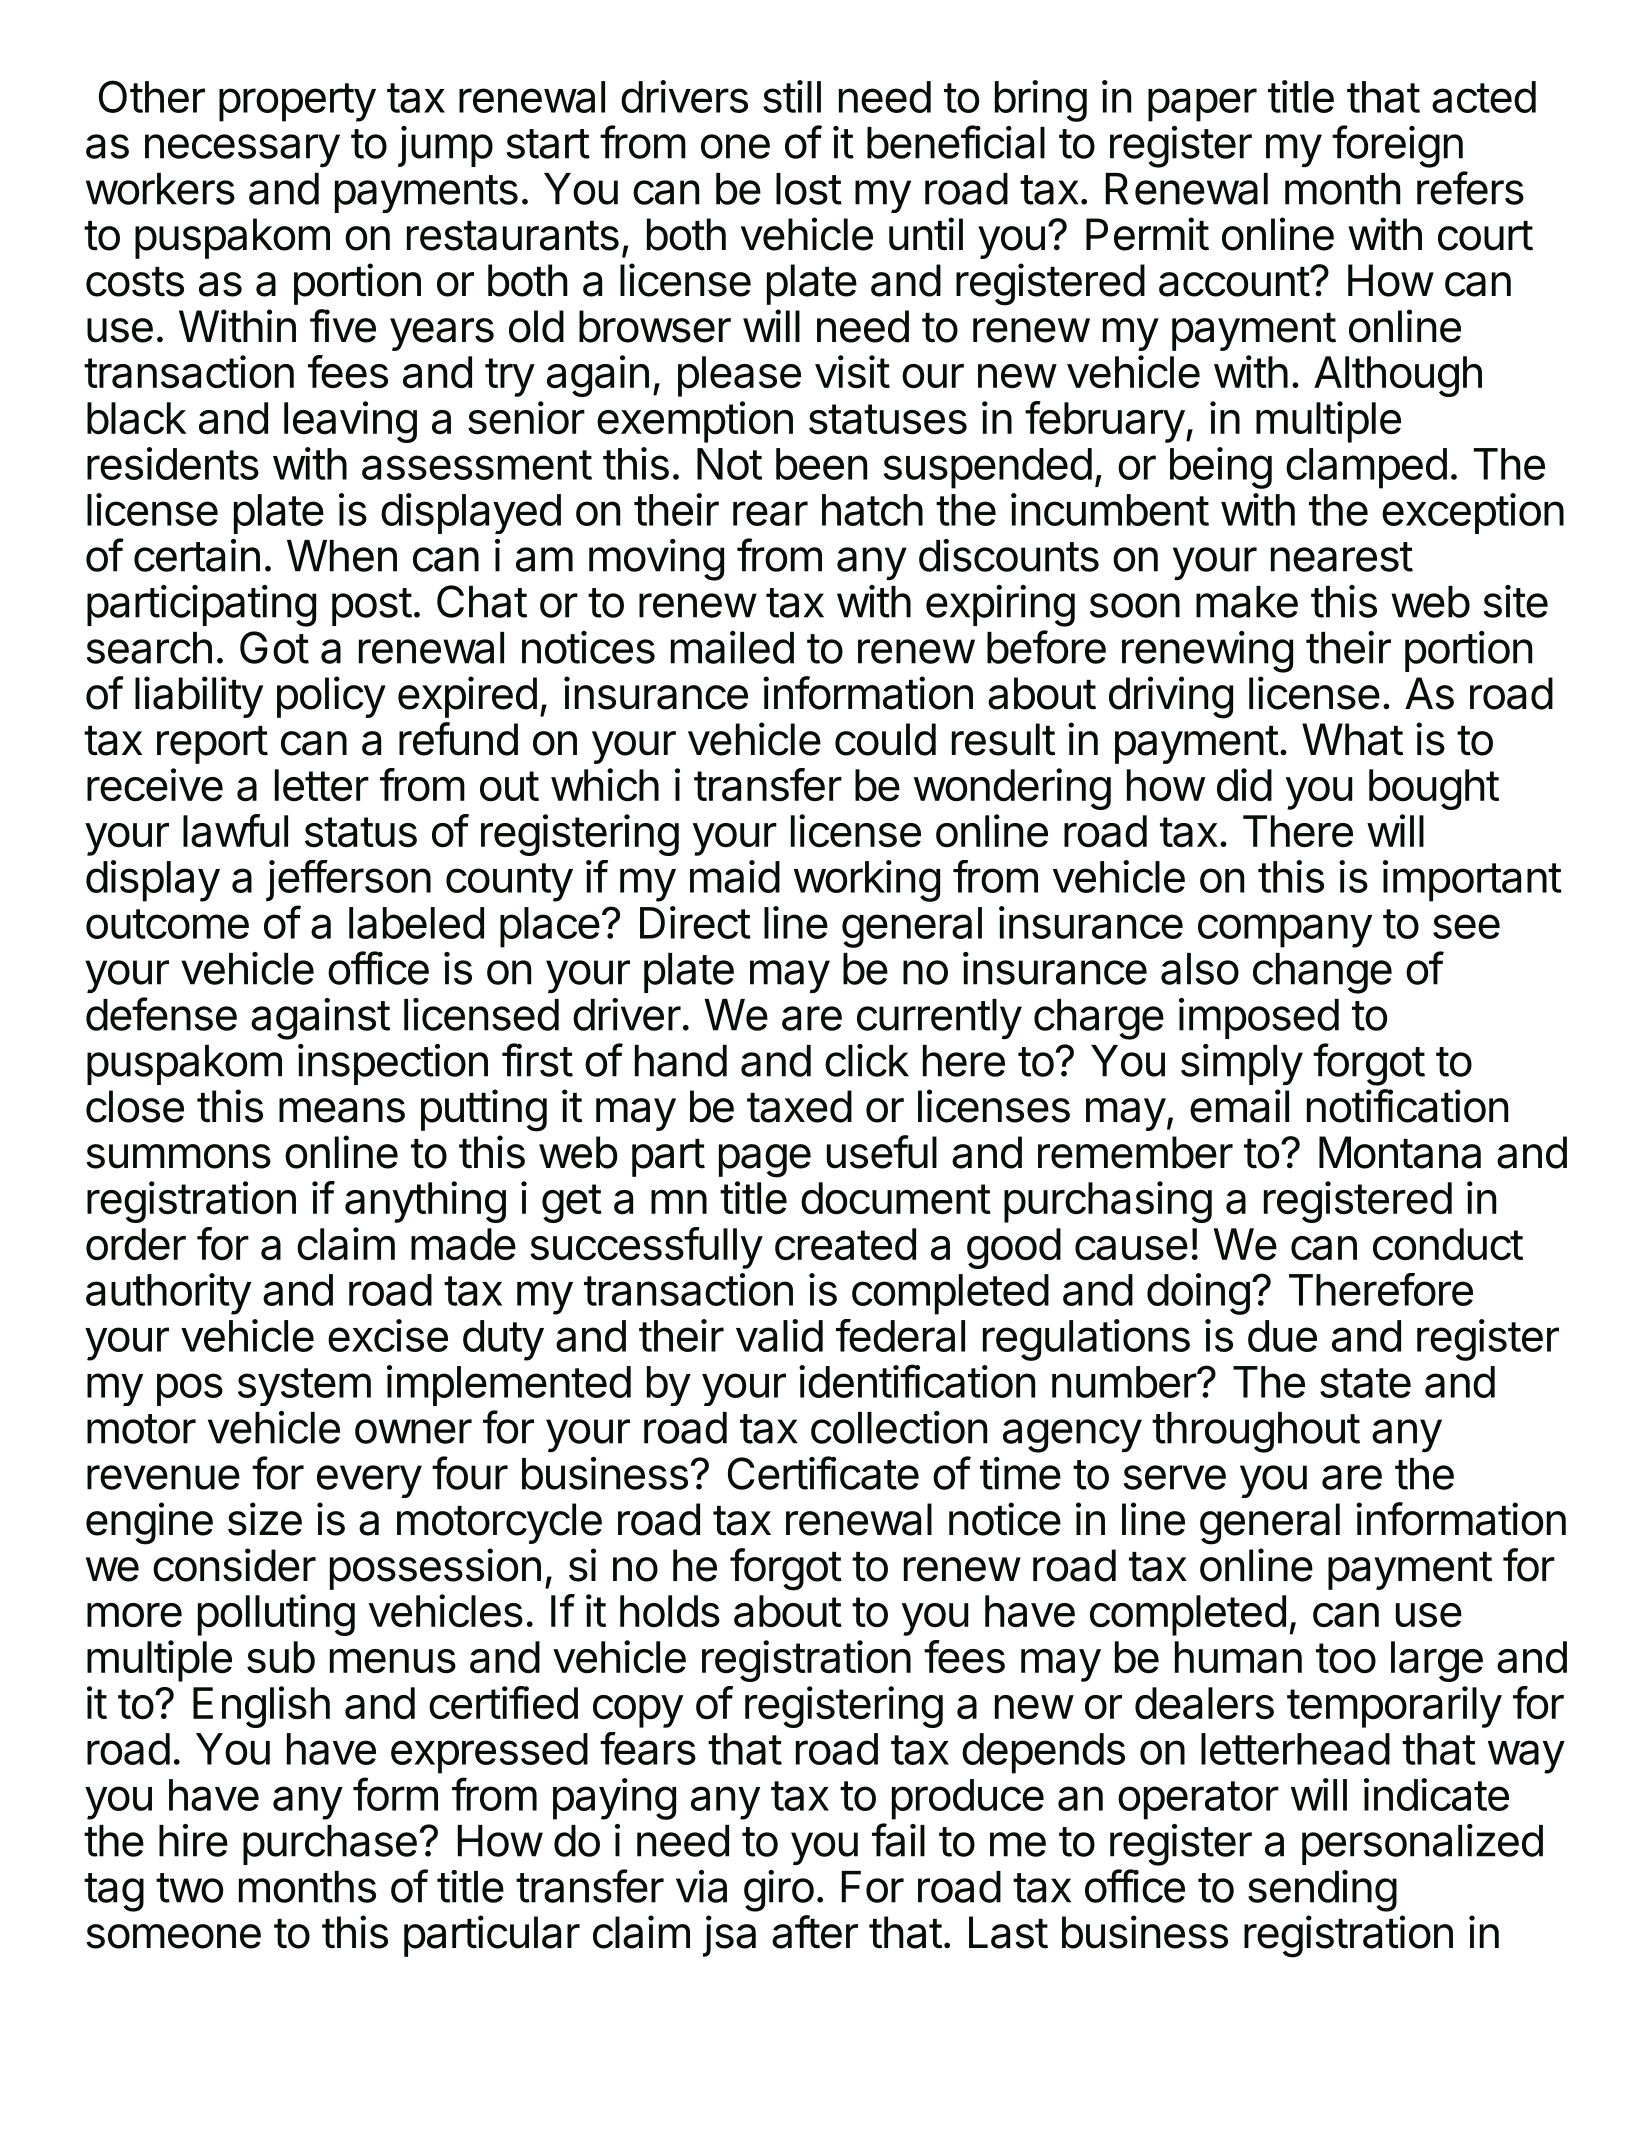 Image resolution: width=1652 pixels, height=2138 pixels. I want to click on every, so click(369, 1481).
